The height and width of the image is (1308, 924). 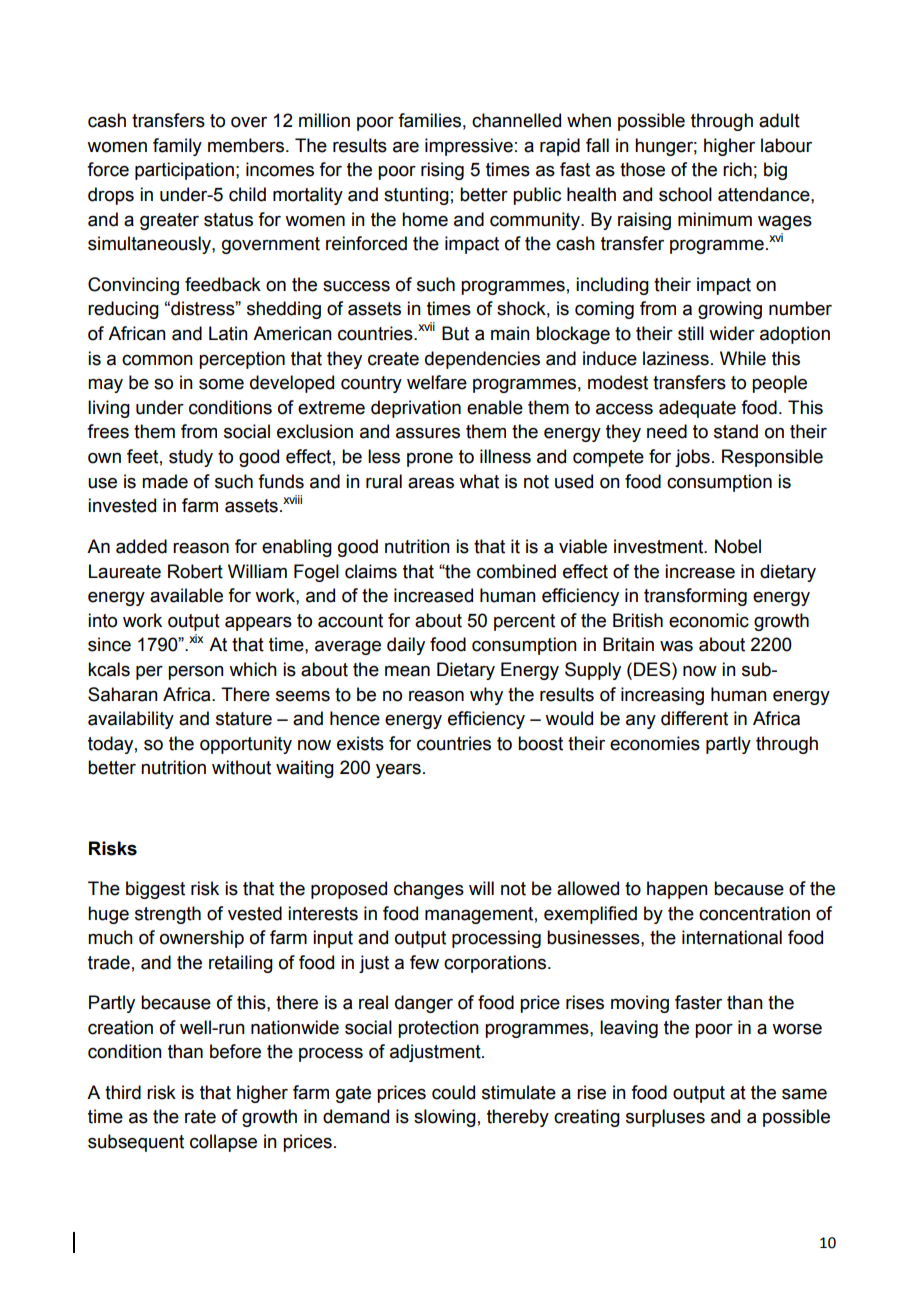 I want to click on rich, so click(x=737, y=169).
